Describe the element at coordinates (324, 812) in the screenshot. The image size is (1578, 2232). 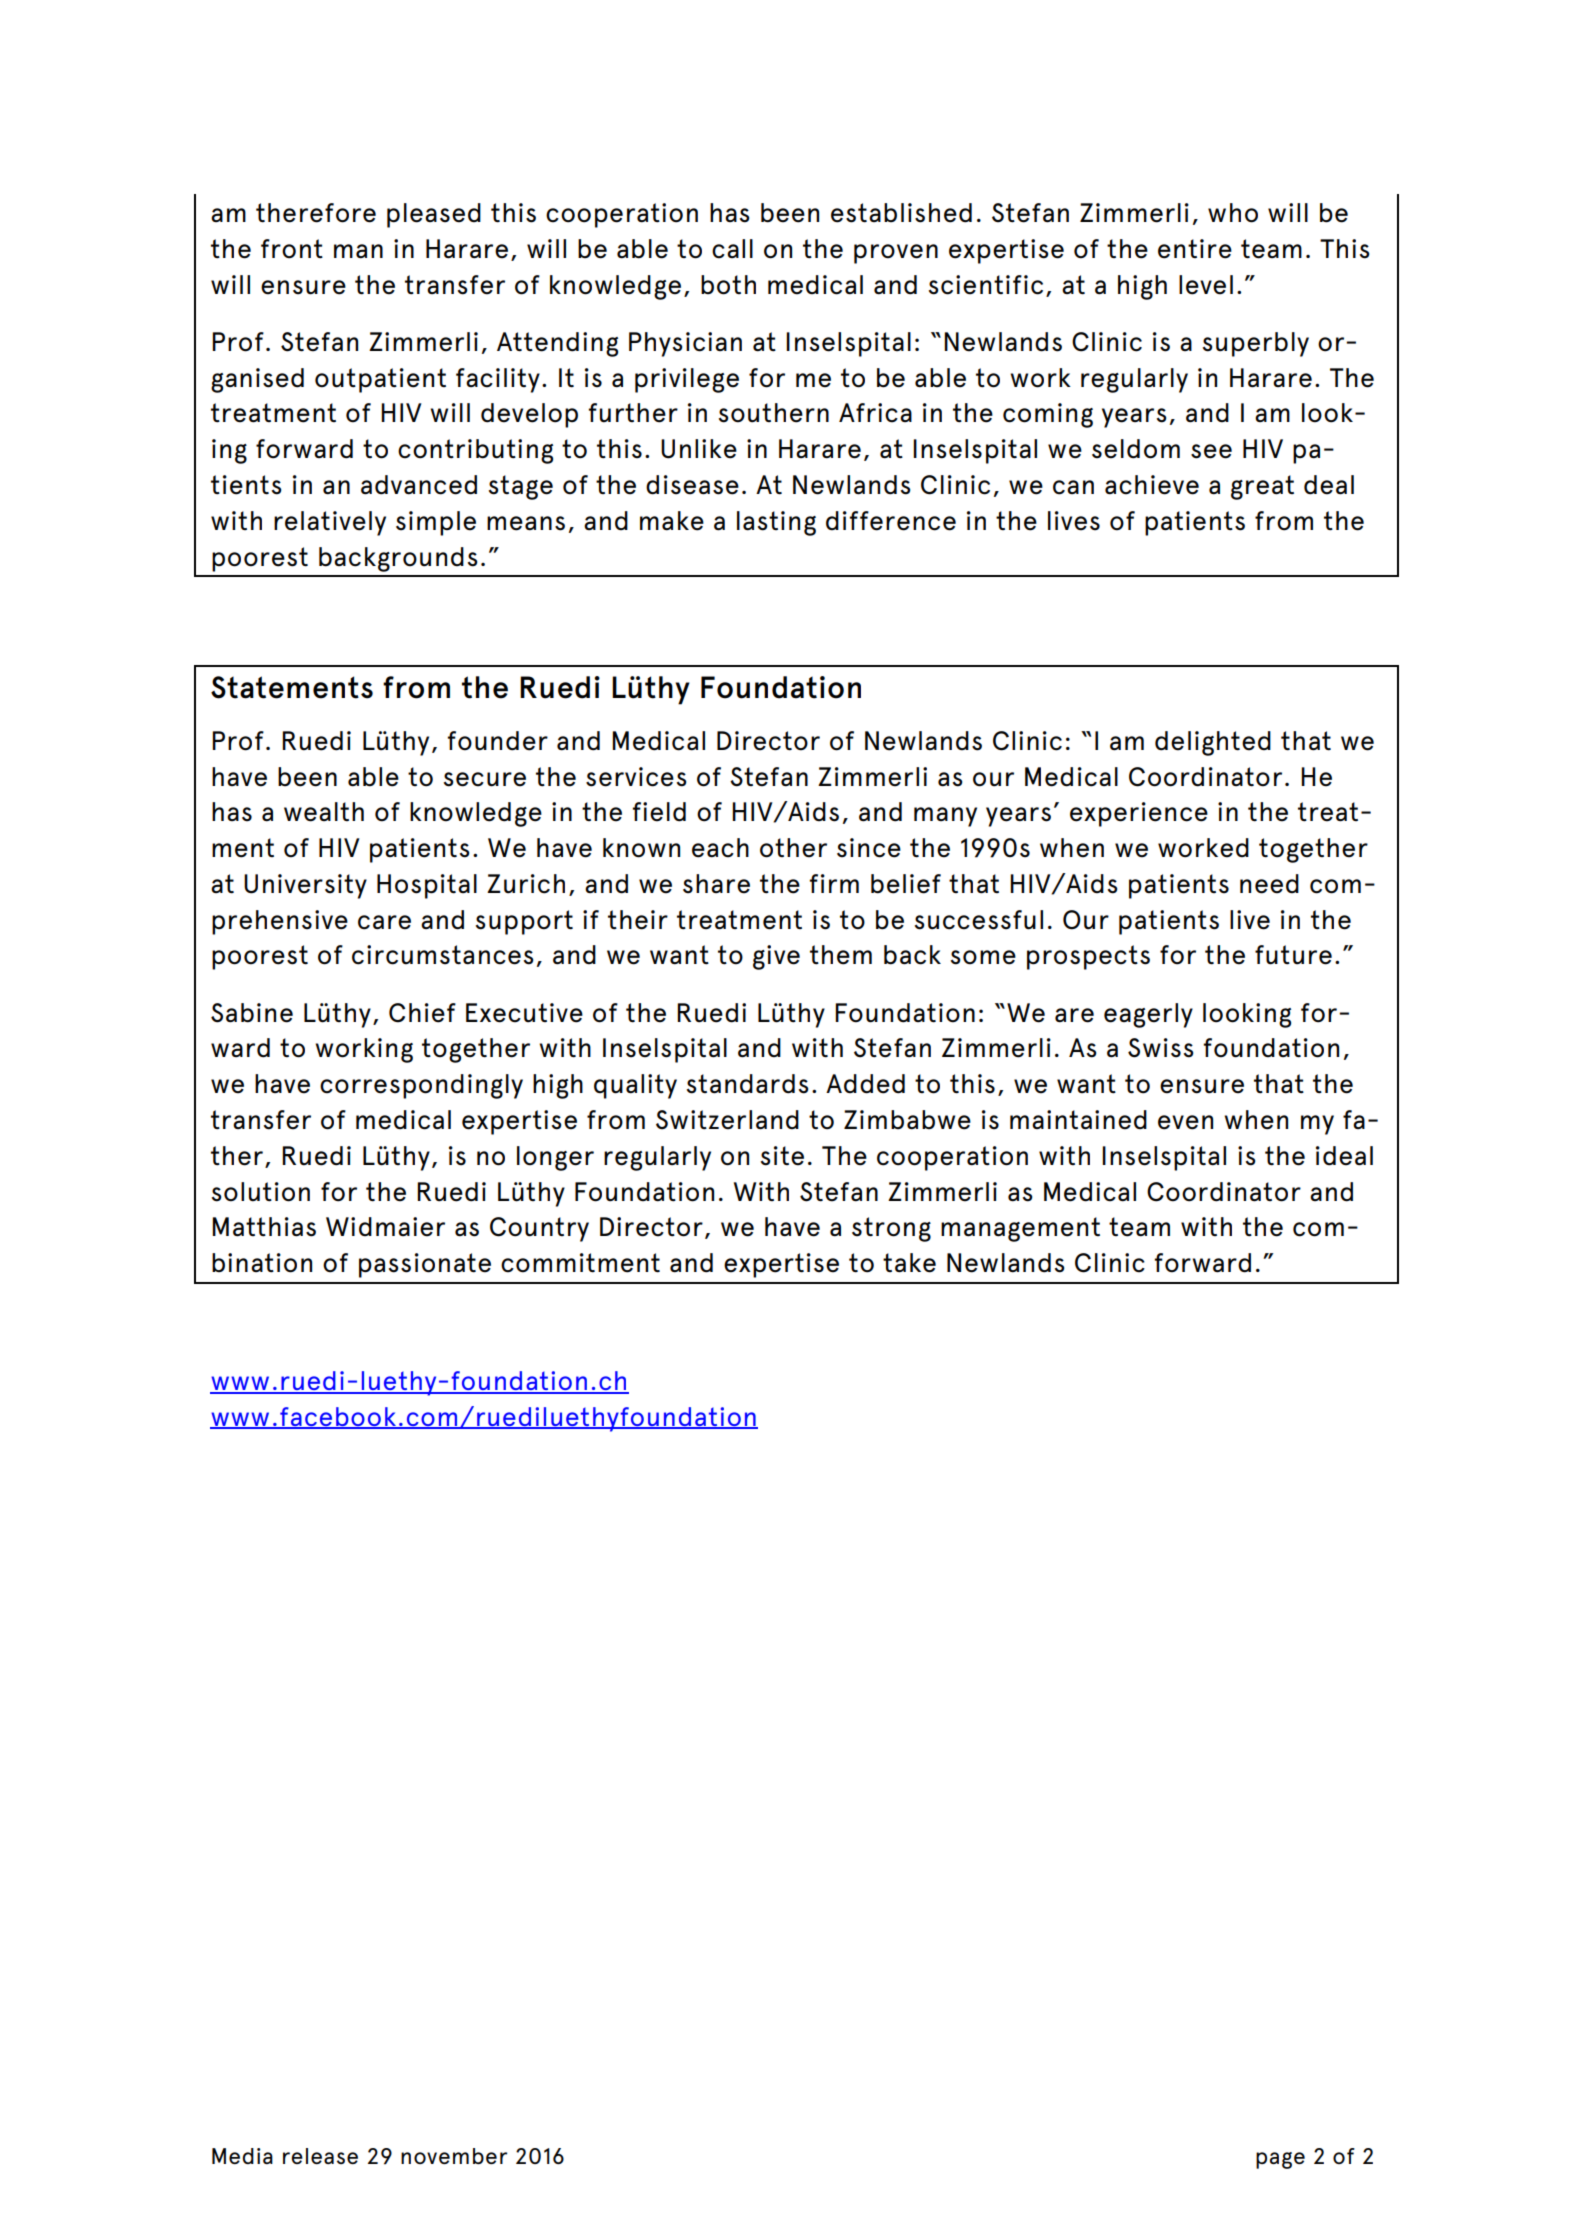
I see `wealth` at that location.
